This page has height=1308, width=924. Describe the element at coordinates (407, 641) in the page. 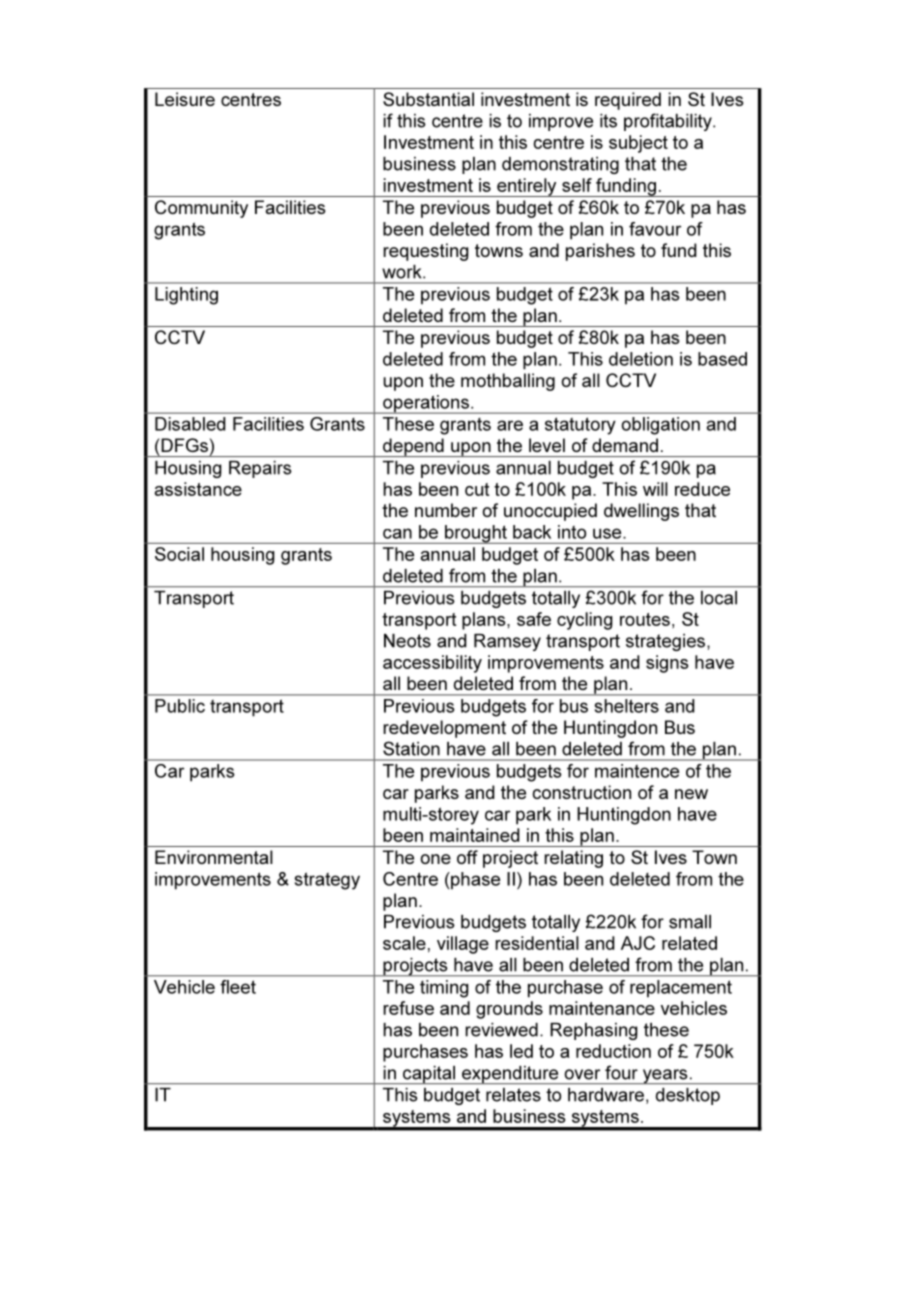

I see `Neots` at that location.
